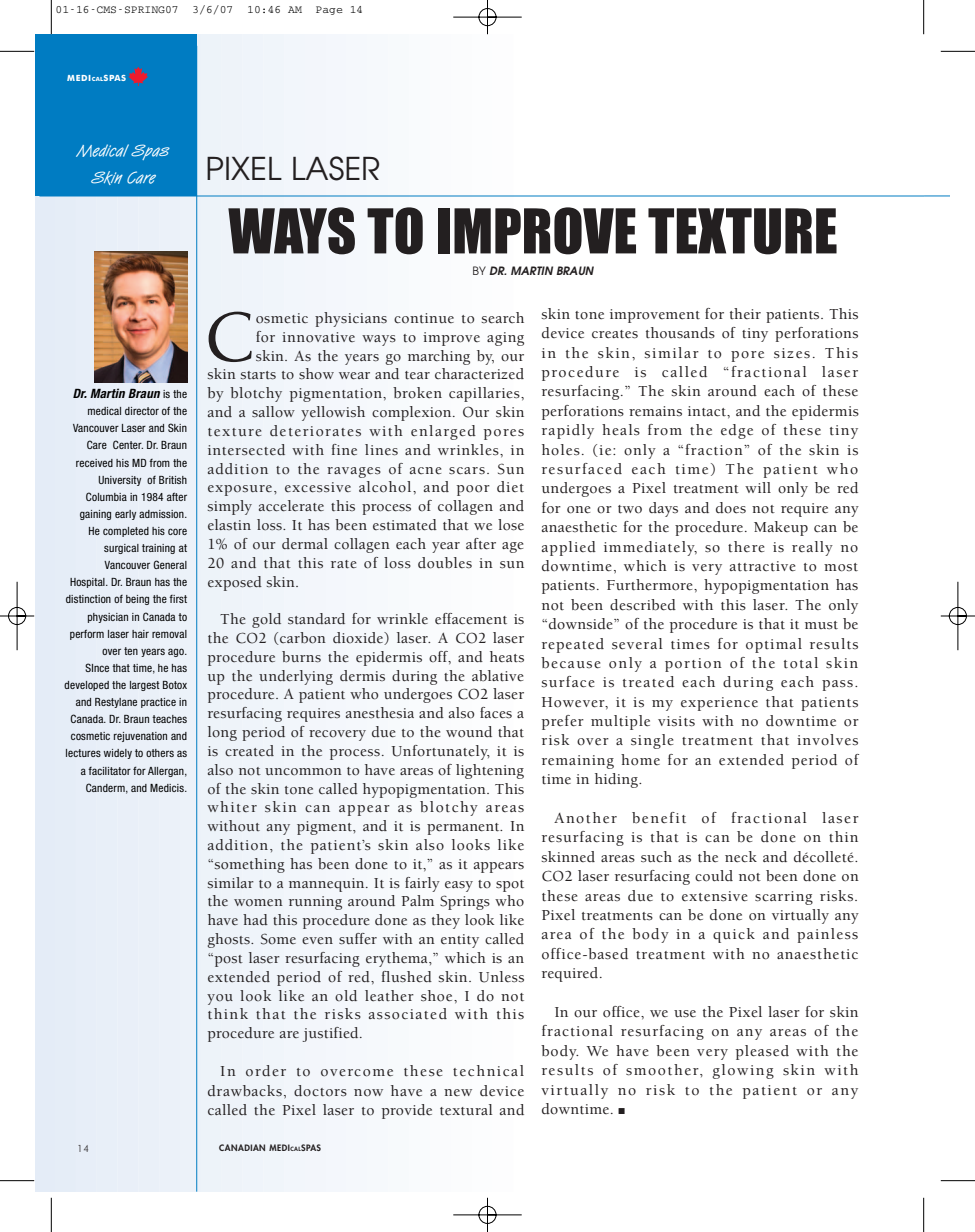 This page has width=975, height=1232. What do you see at coordinates (170, 564) in the page?
I see `General` at bounding box center [170, 564].
